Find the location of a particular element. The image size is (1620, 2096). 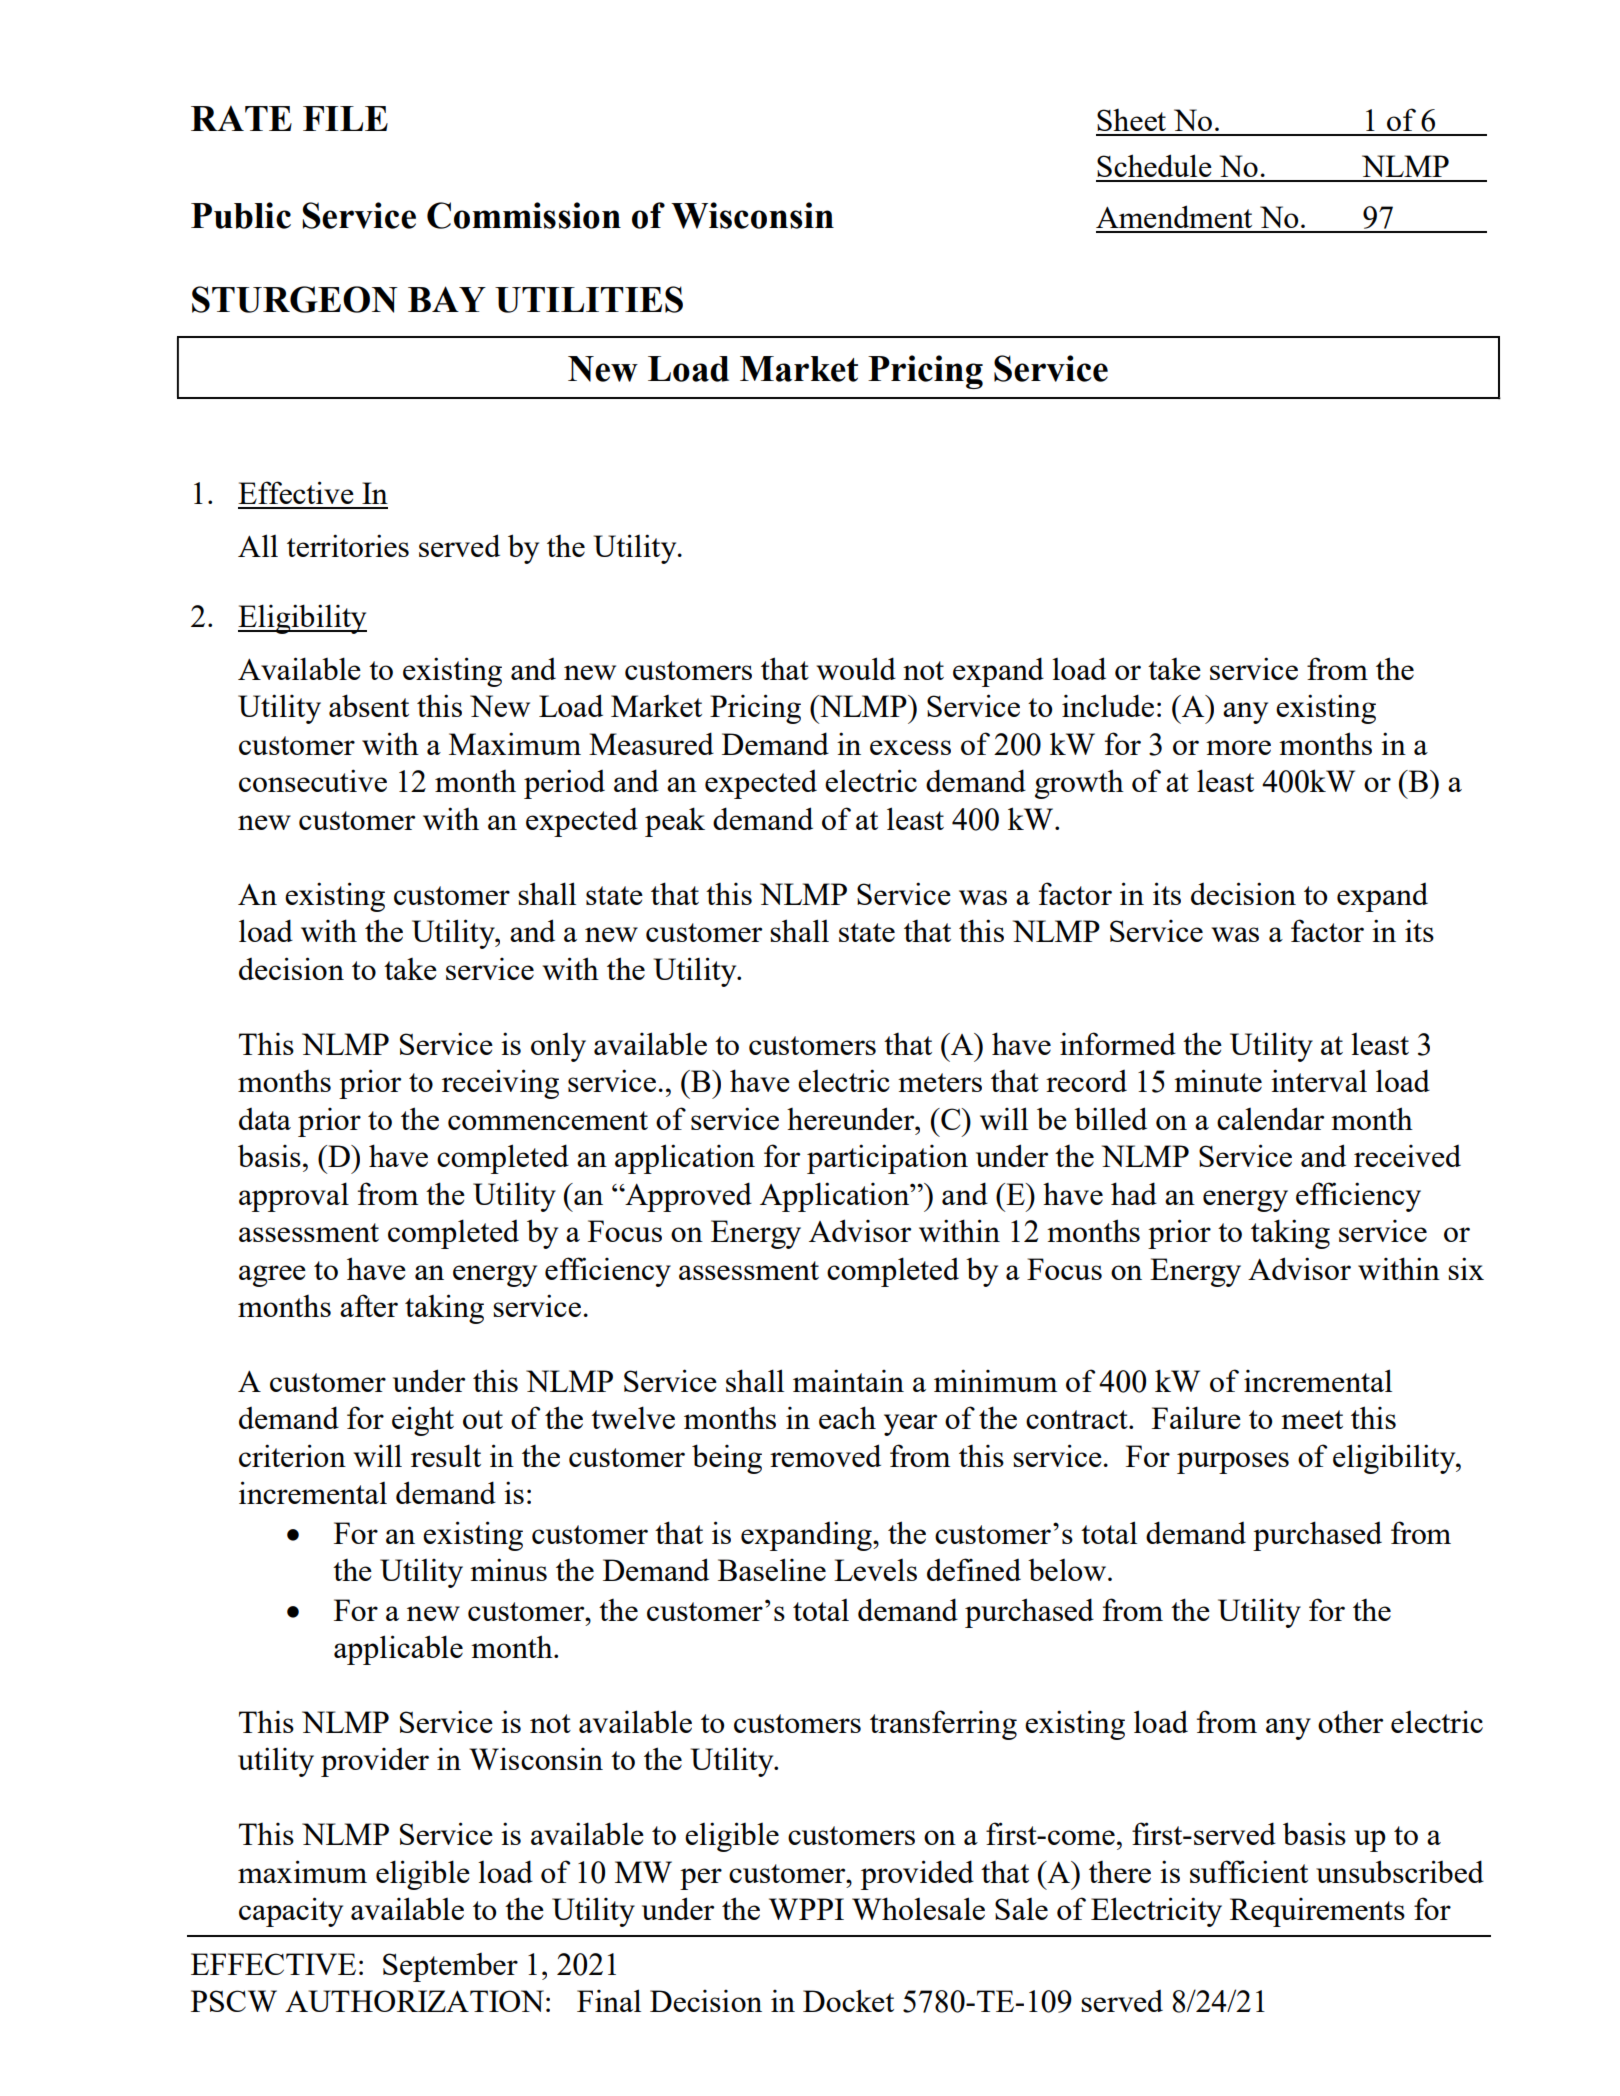

consecutive is located at coordinates (313, 780).
